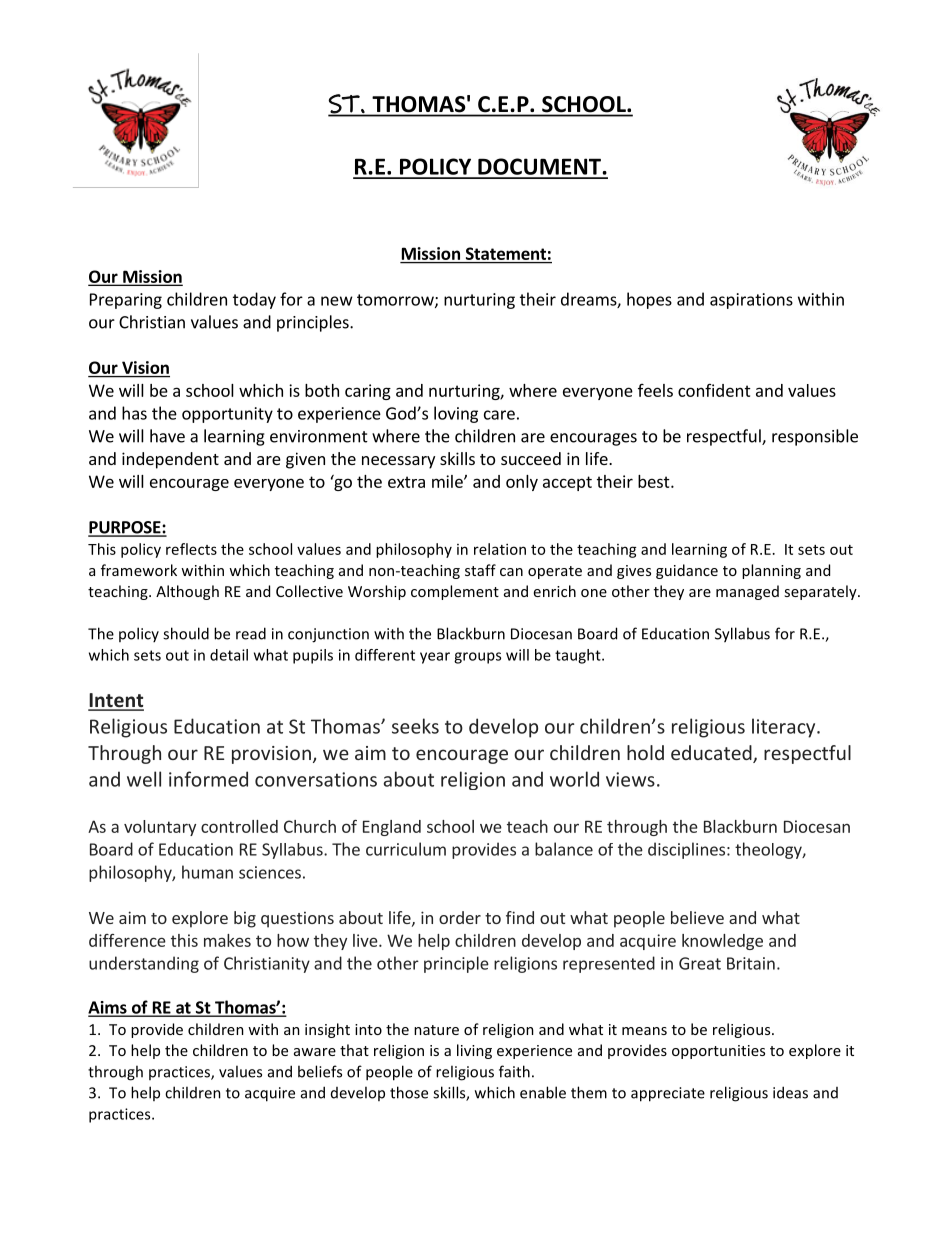 Image resolution: width=952 pixels, height=1233 pixels. Describe the element at coordinates (474, 1051) in the page. I see `living` at that location.
